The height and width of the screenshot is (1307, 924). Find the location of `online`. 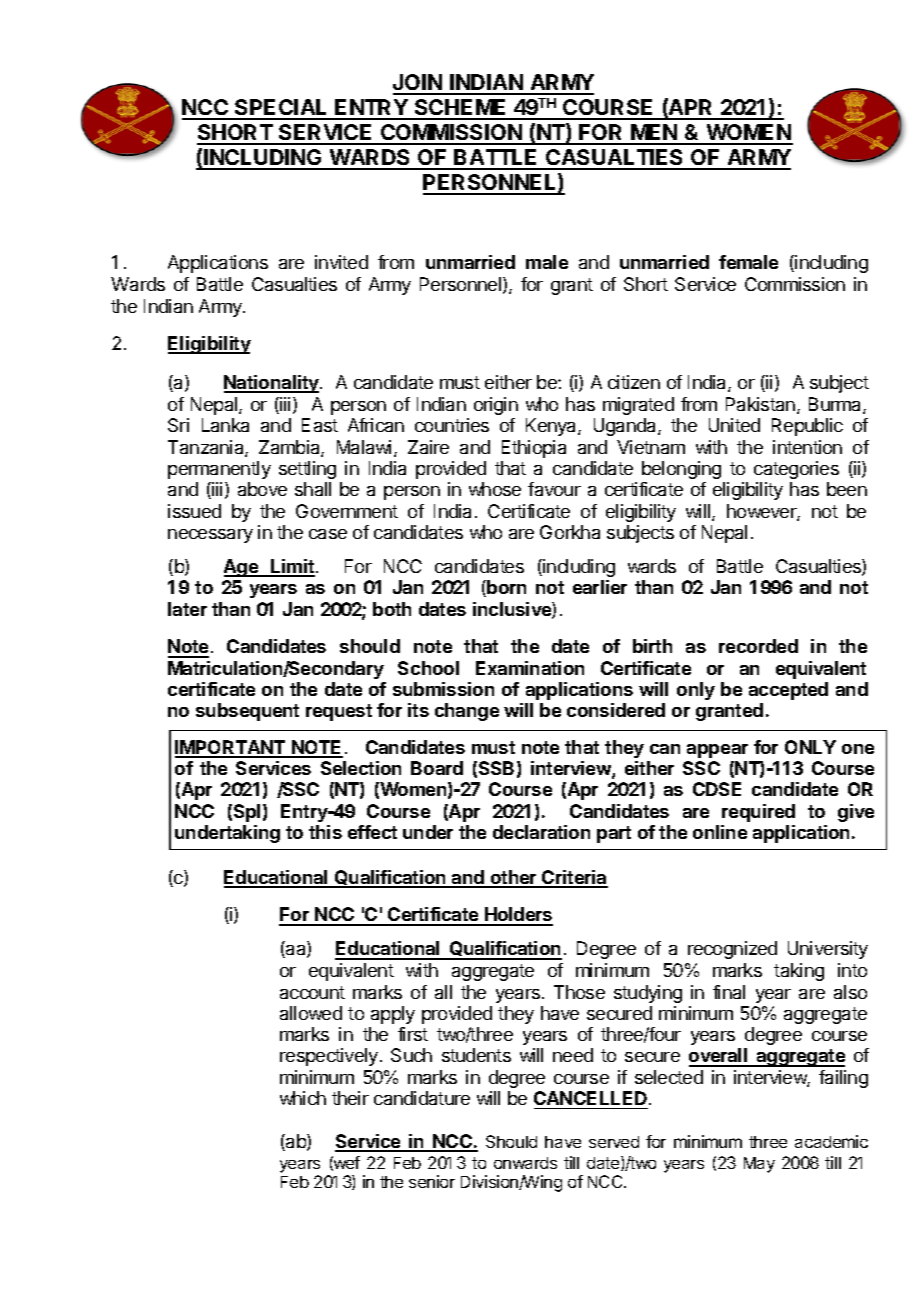

online is located at coordinates (720, 832).
